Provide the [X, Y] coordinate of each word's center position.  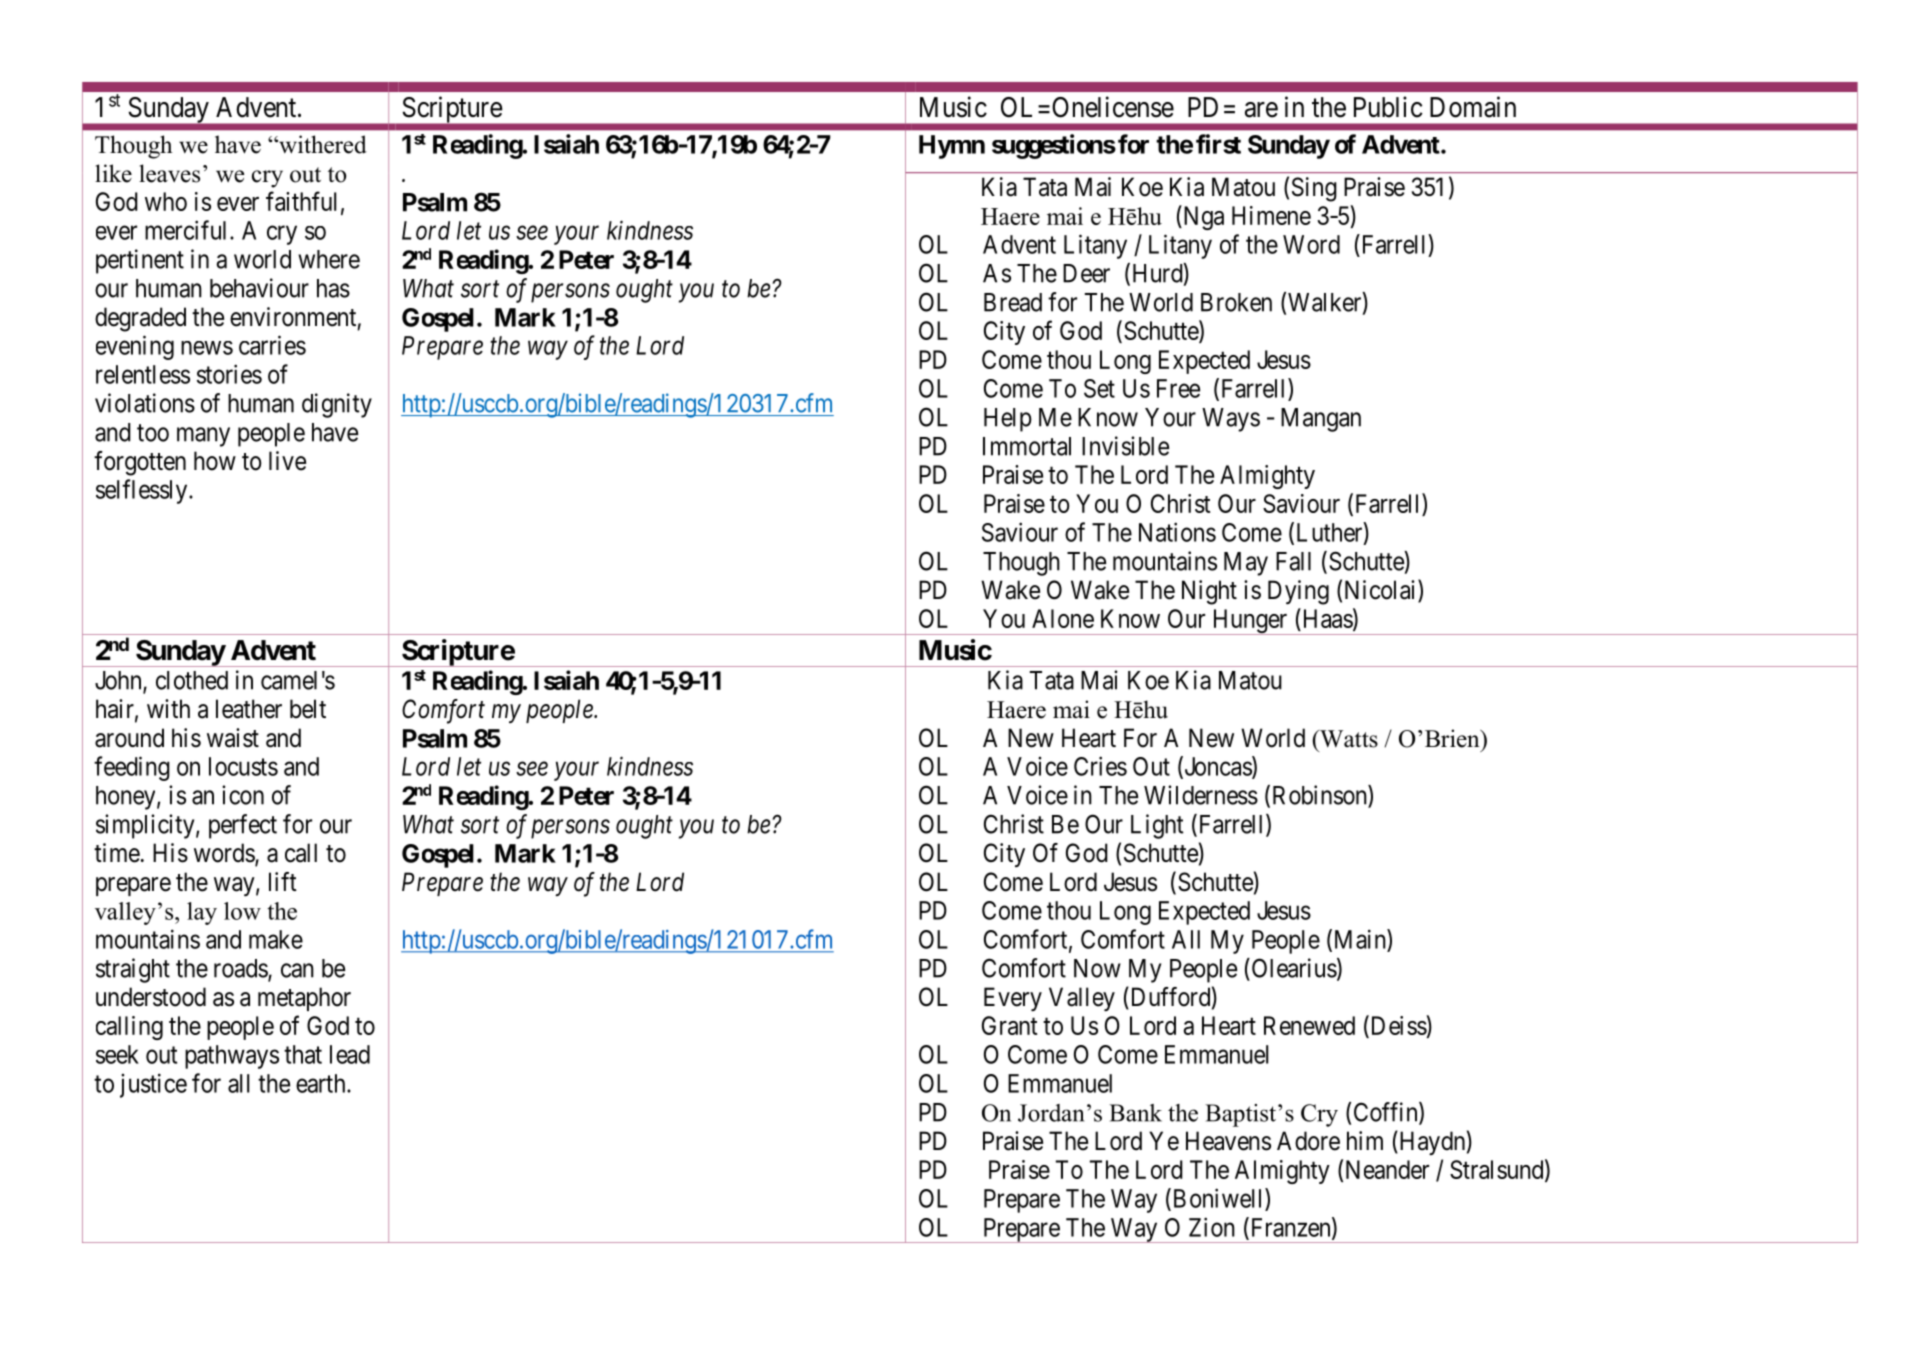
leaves [169, 173]
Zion [1212, 1227]
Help [1008, 420]
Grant [1010, 1025]
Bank [1135, 1113]
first [1218, 144]
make [276, 939]
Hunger [1250, 622]
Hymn [952, 147]
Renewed [1309, 1025]
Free [1178, 388]
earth [322, 1083]
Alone [1063, 618]
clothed [192, 680]
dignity [337, 405]
